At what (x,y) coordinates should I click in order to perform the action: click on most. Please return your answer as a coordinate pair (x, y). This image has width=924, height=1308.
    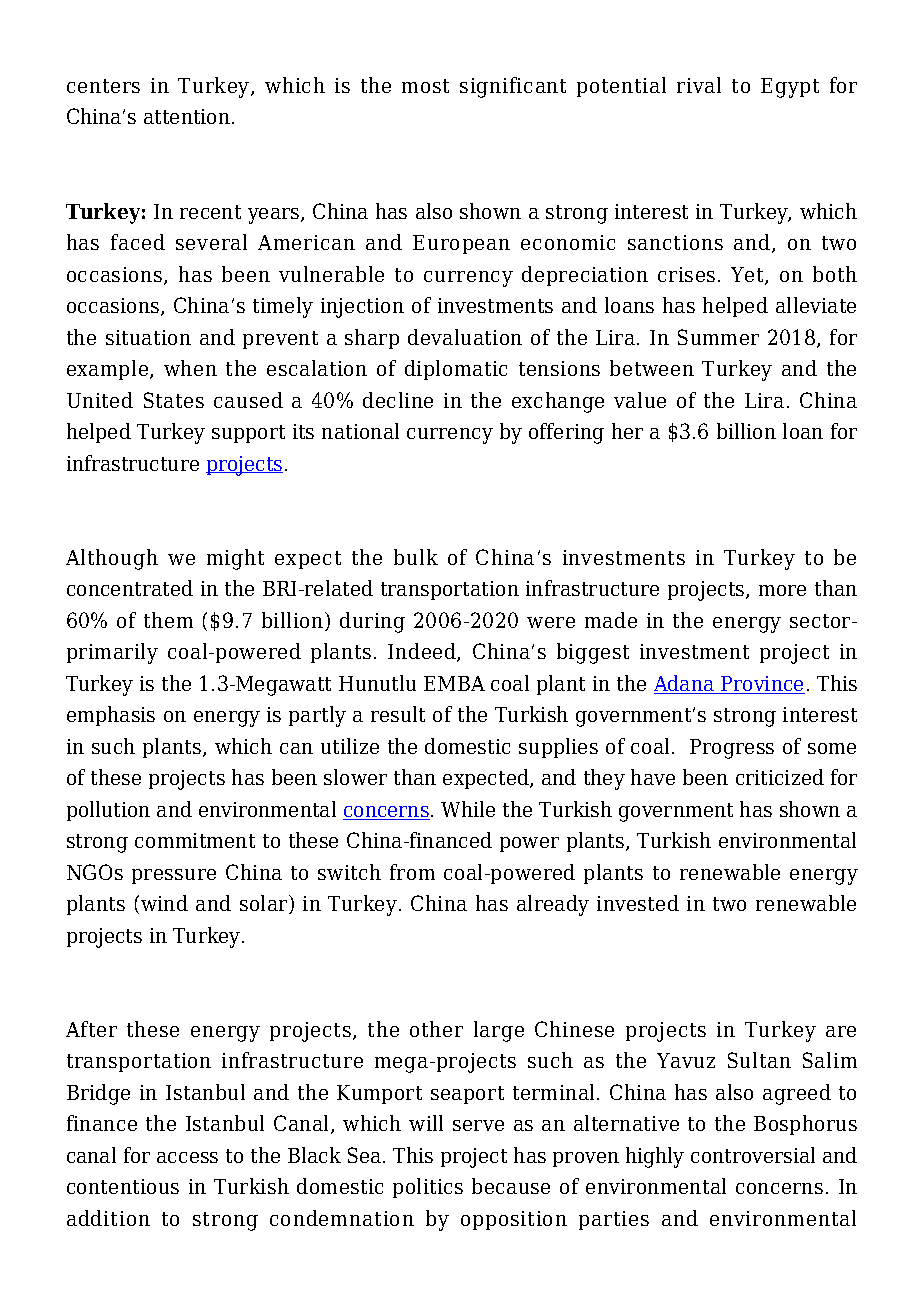
    Looking at the image, I should click on (425, 86).
